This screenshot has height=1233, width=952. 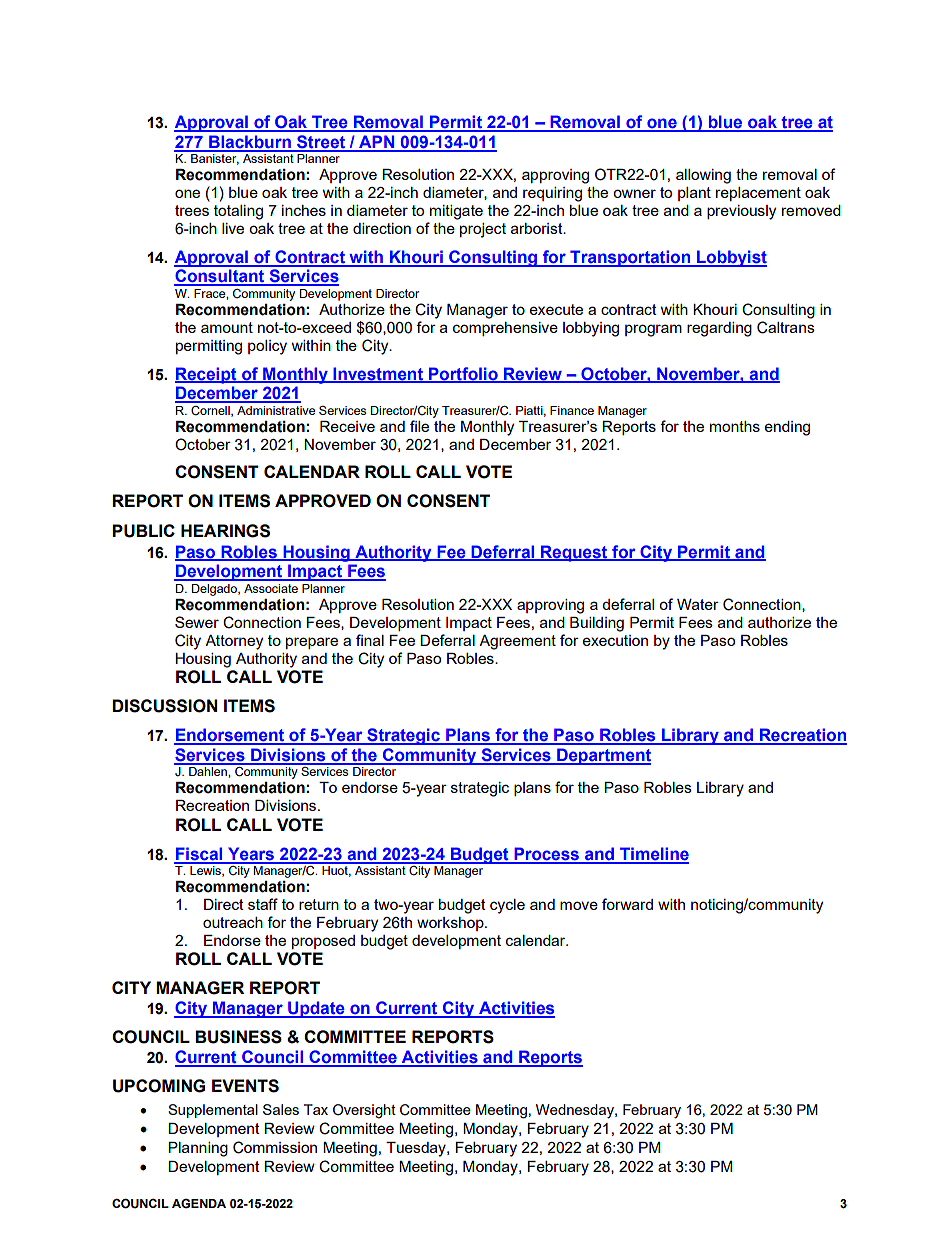 I want to click on plant, so click(x=694, y=194).
